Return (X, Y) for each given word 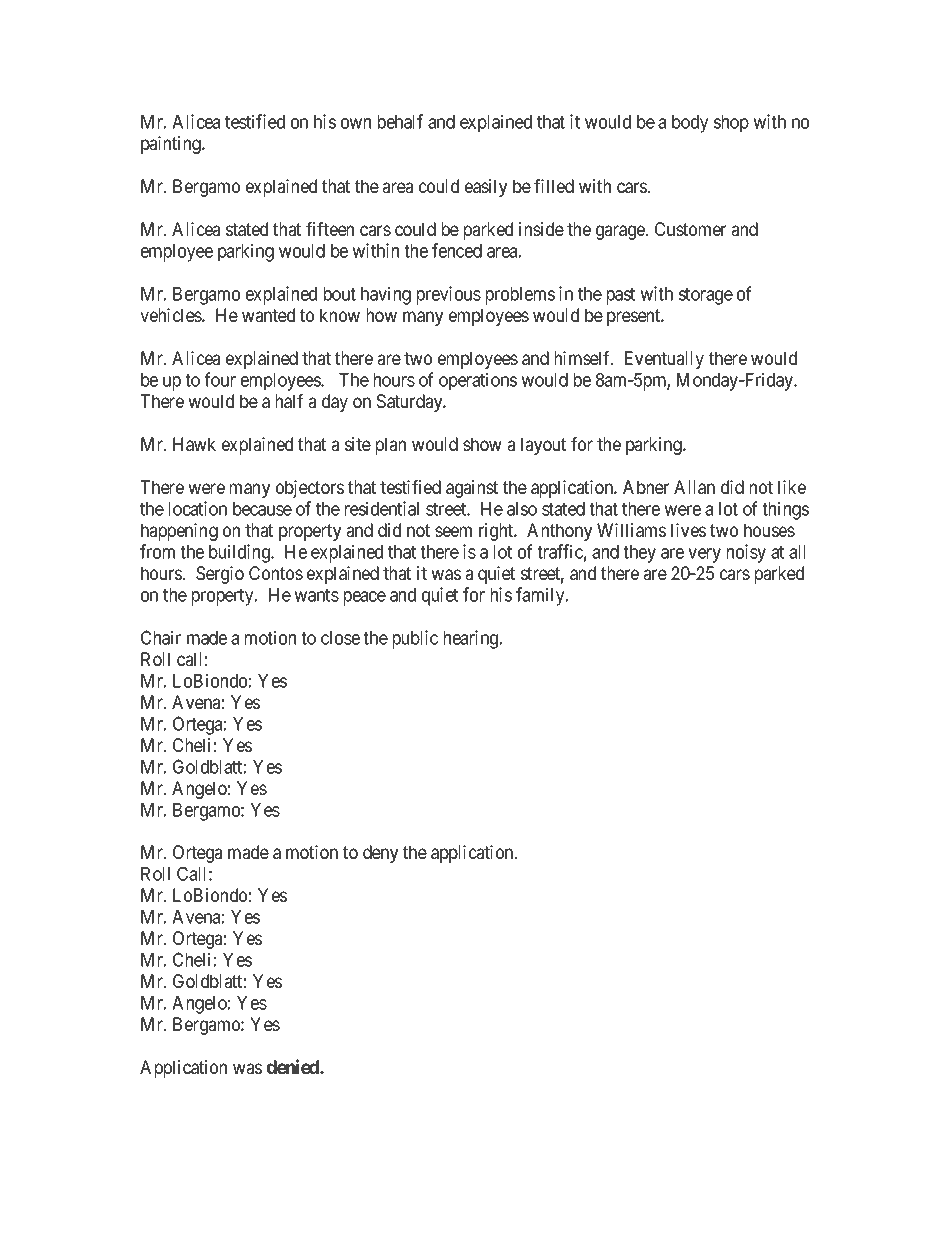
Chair (161, 637)
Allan (694, 487)
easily (486, 188)
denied (293, 1066)
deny (380, 854)
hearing (472, 639)
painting (172, 145)
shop (731, 124)
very (704, 555)
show (482, 444)
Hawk (194, 444)
